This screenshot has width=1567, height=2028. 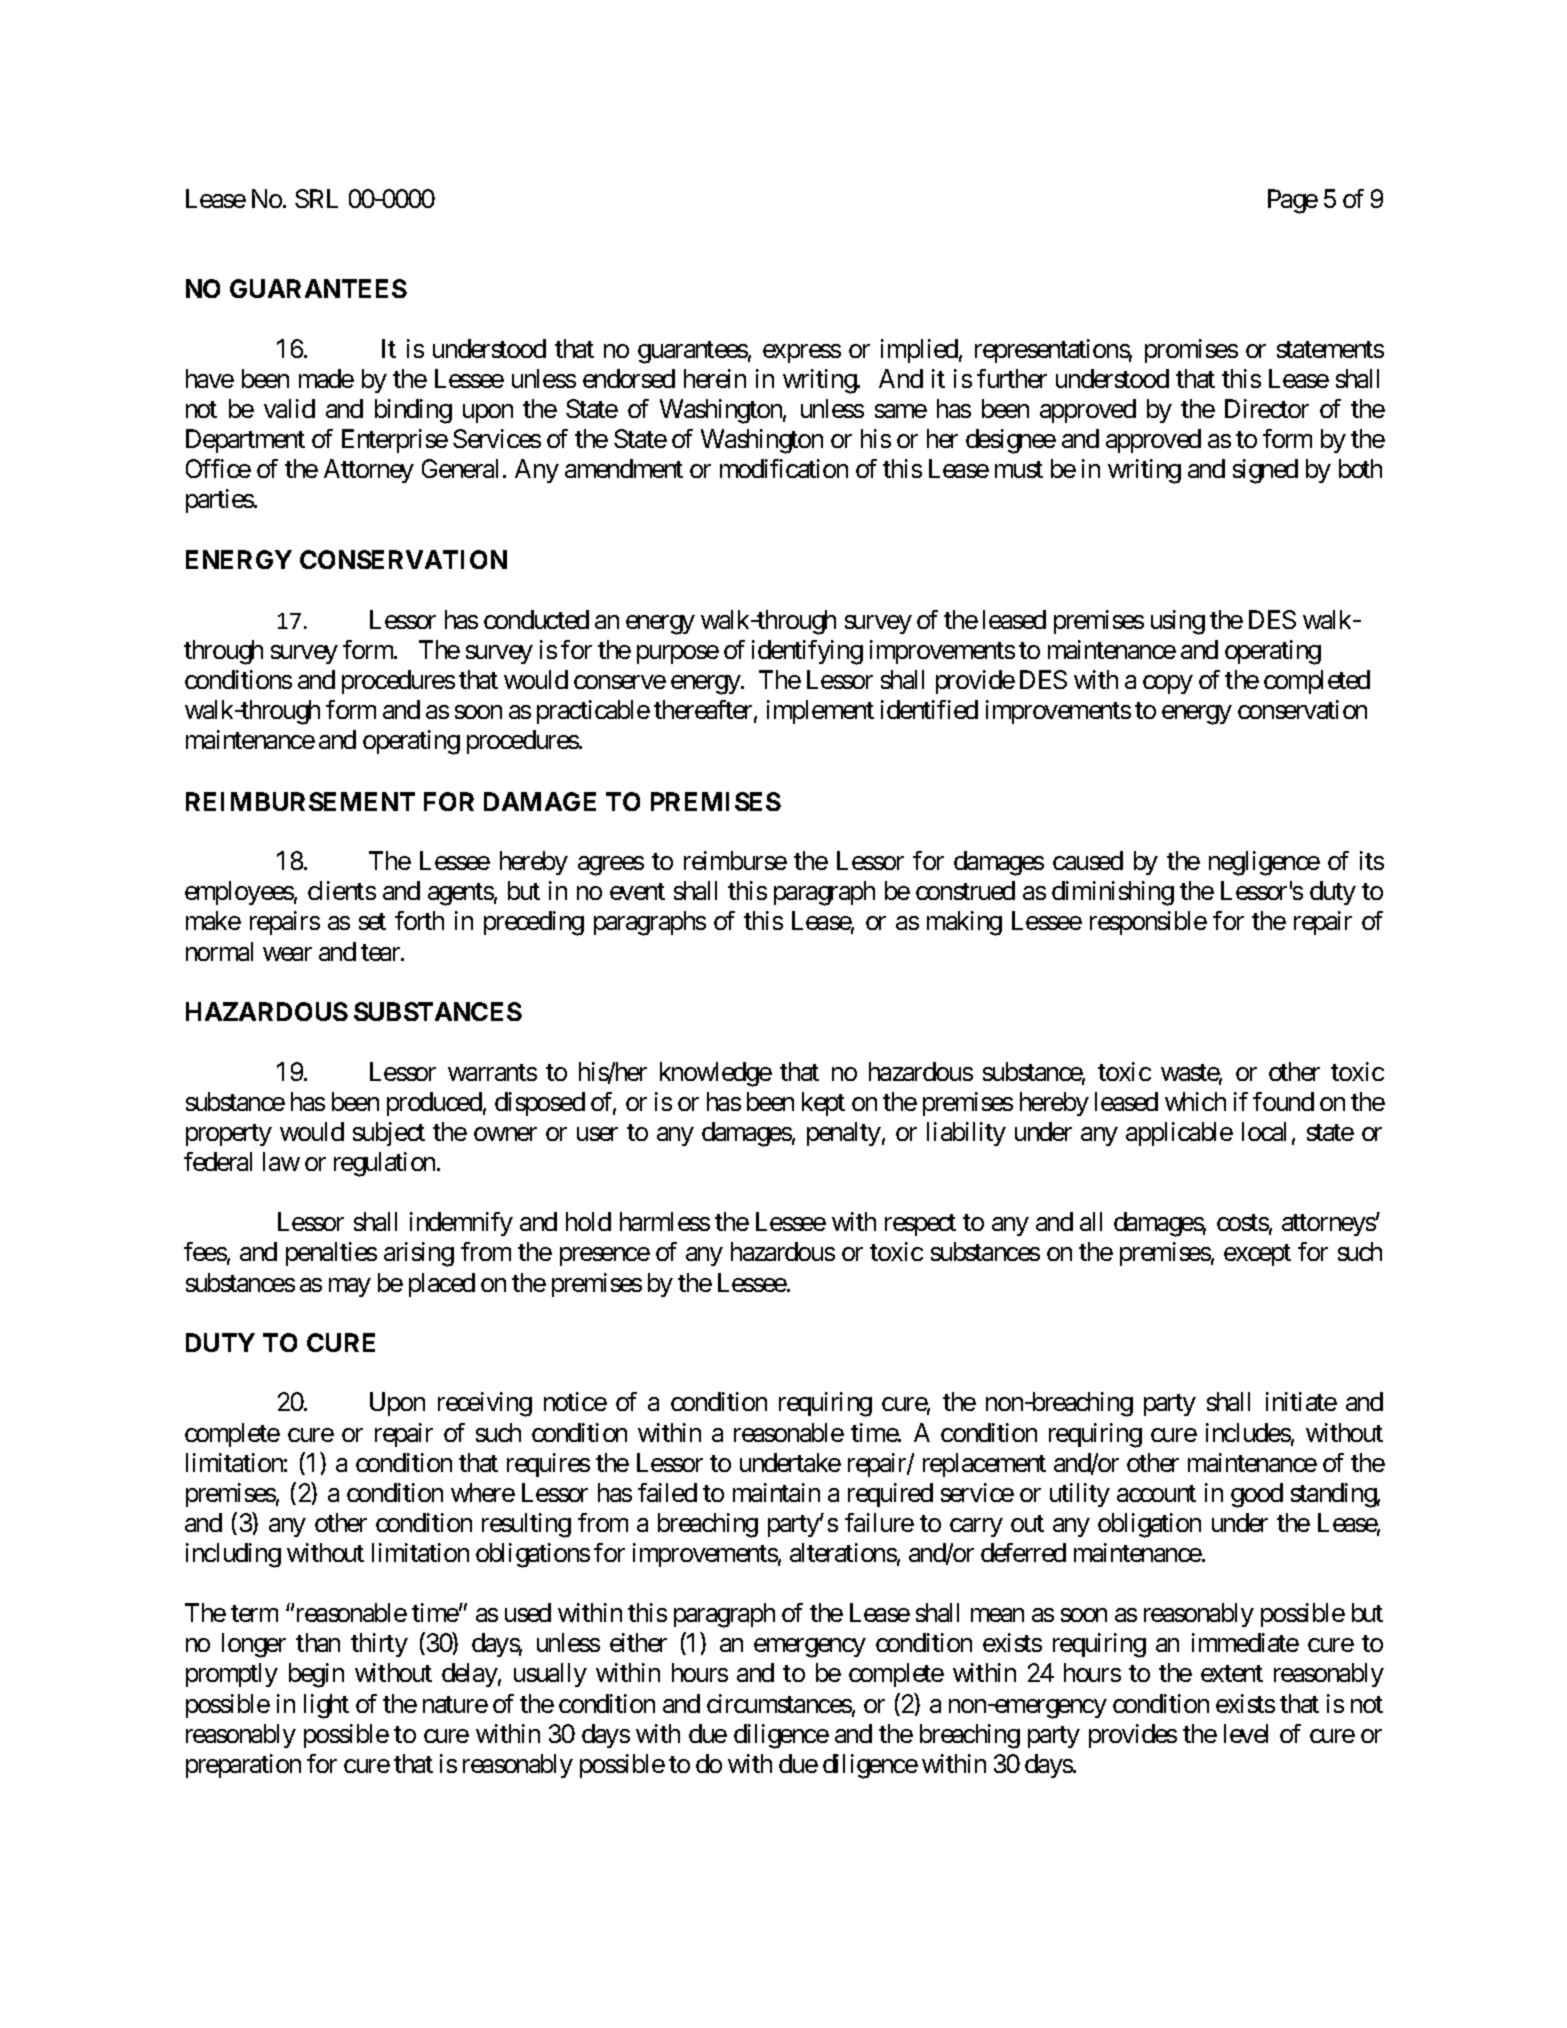 I want to click on Page, so click(x=1293, y=201).
